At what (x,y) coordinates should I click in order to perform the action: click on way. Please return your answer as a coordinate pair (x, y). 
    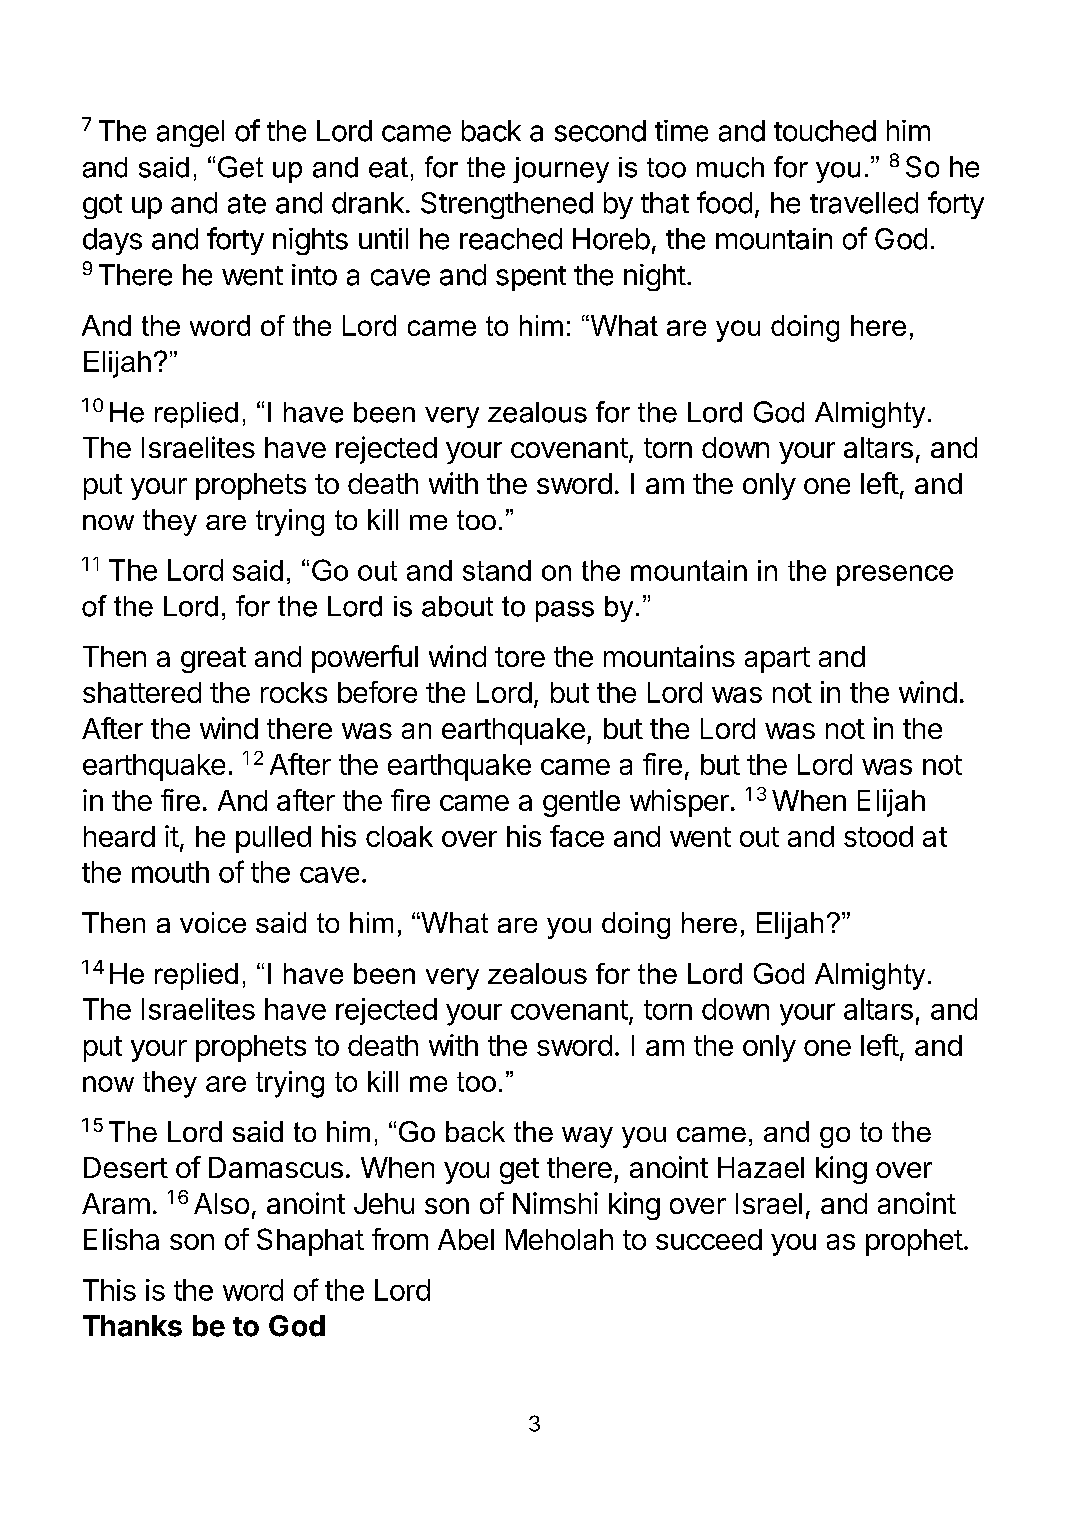
    Looking at the image, I should click on (587, 1137).
